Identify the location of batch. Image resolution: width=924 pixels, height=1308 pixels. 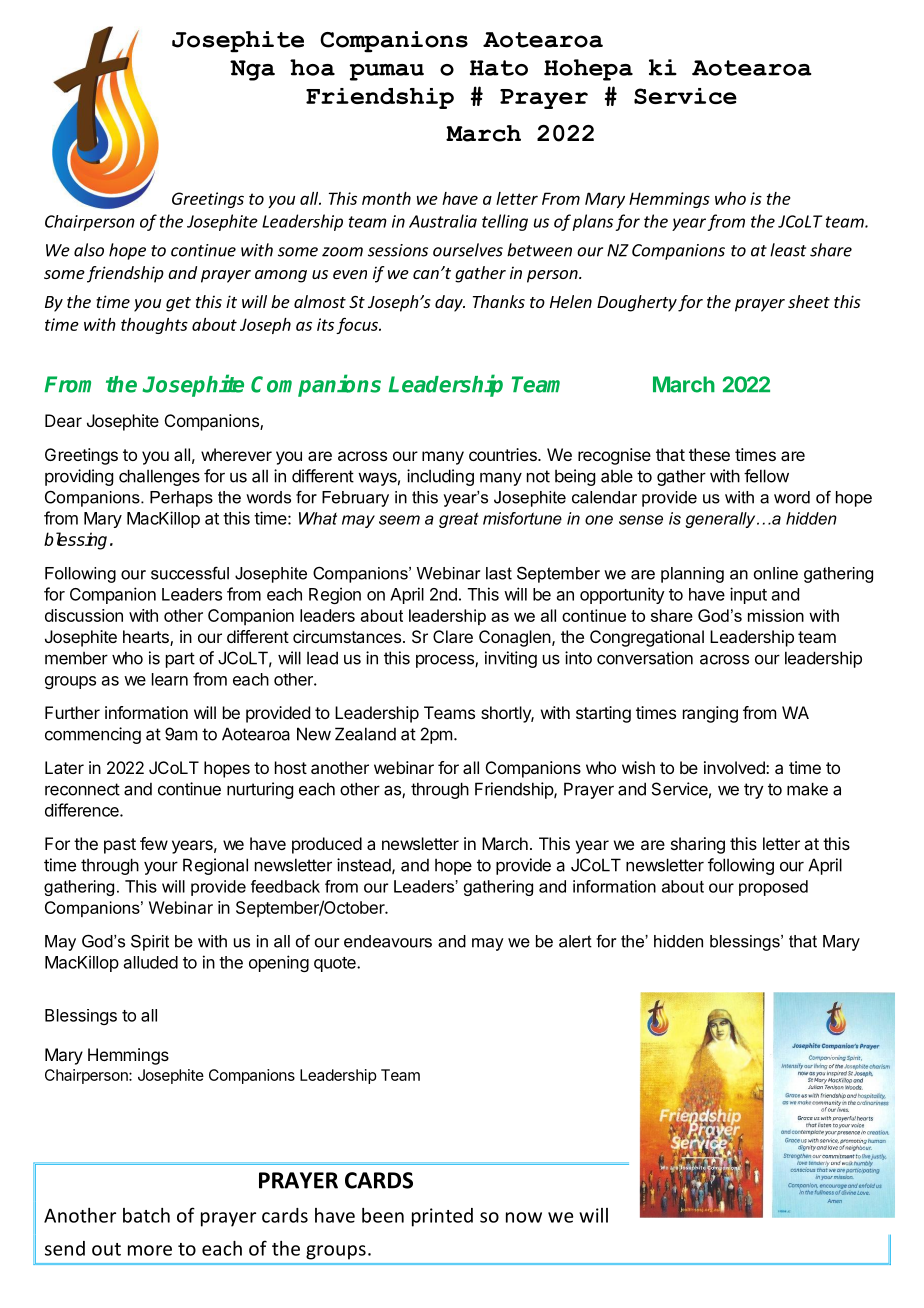
(146, 1215).
